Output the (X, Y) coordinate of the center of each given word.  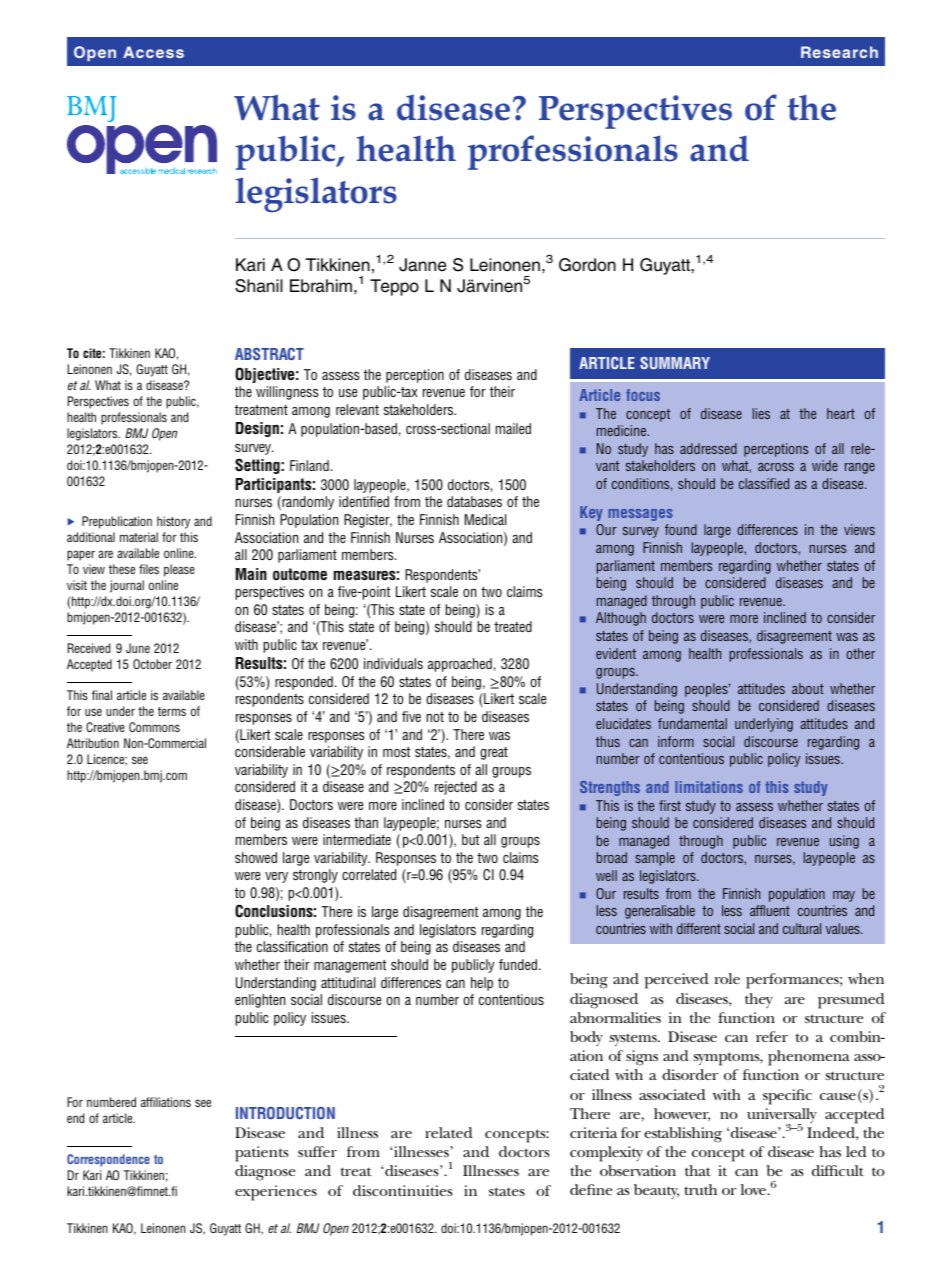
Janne (423, 265)
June (138, 648)
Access (153, 52)
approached (460, 665)
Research (839, 52)
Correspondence (108, 1160)
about (808, 688)
